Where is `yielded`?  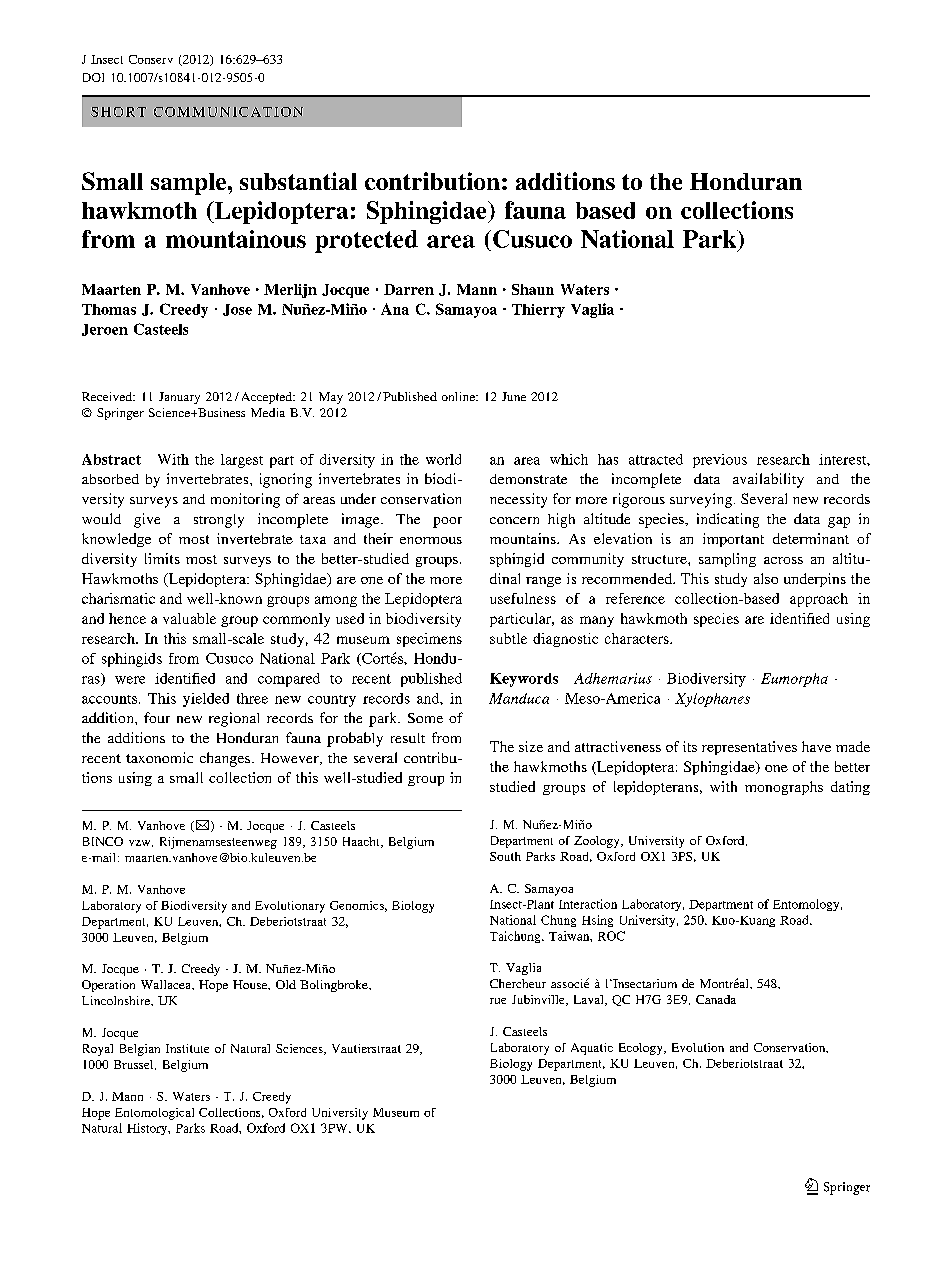
yielded is located at coordinates (206, 700).
